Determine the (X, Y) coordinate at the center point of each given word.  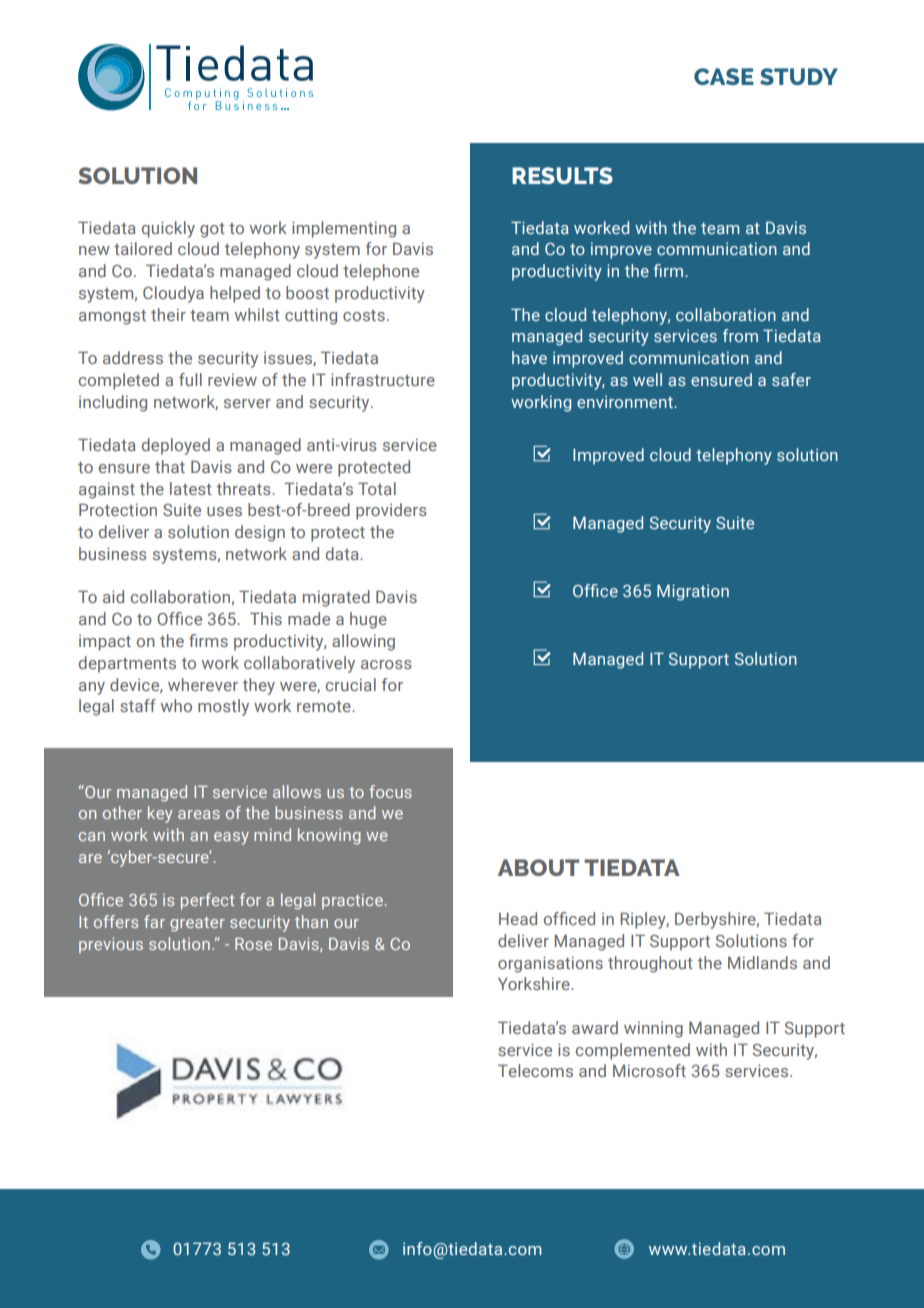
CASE (724, 76)
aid (113, 596)
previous (111, 946)
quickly (168, 229)
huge (368, 620)
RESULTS (562, 175)
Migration (693, 592)
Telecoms (535, 1070)
